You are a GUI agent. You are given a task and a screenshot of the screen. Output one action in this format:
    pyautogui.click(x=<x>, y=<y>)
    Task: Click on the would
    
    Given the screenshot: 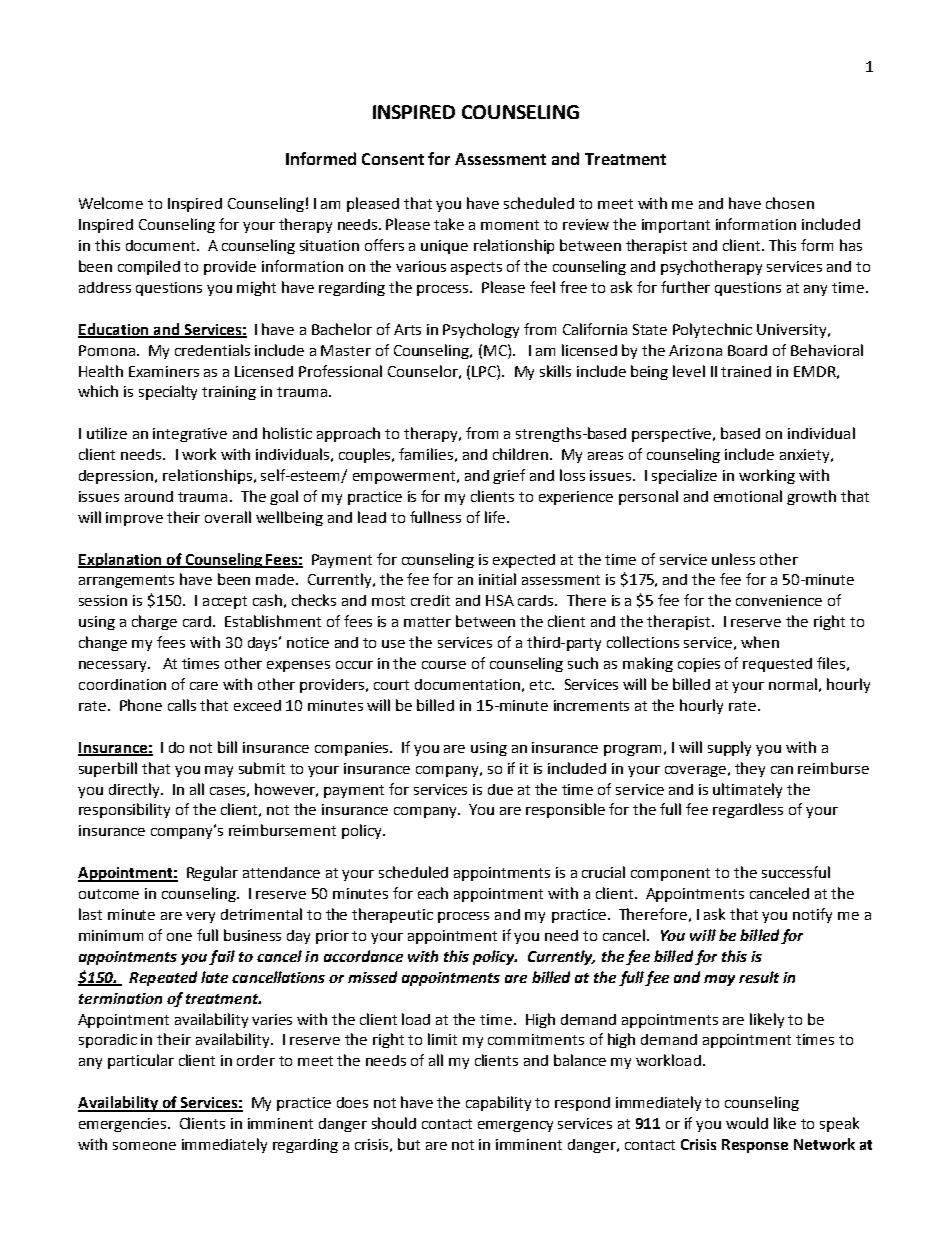 What is the action you would take?
    pyautogui.click(x=747, y=1123)
